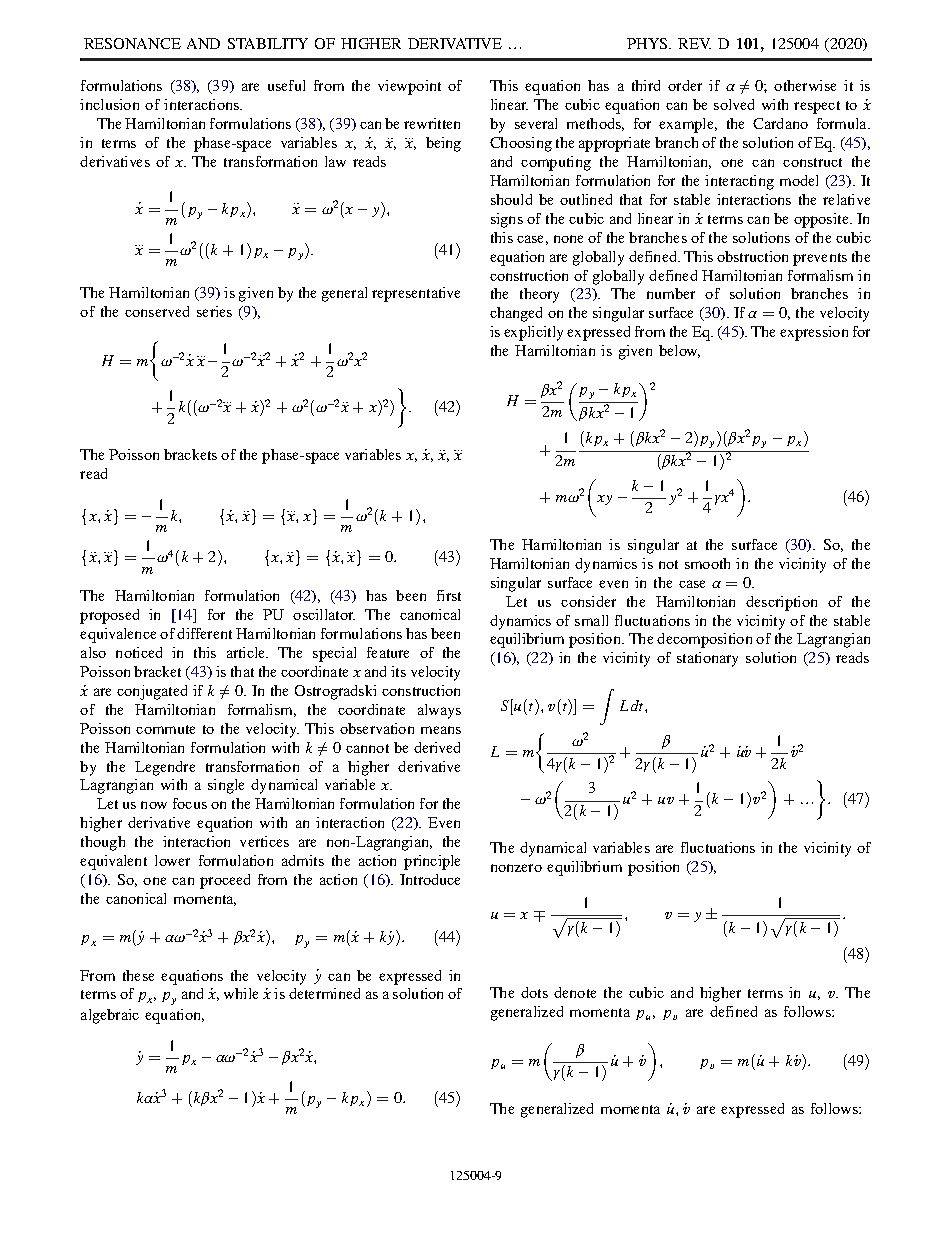 This image has width=952, height=1233. Describe the element at coordinates (157, 311) in the image. I see `conserved` at that location.
